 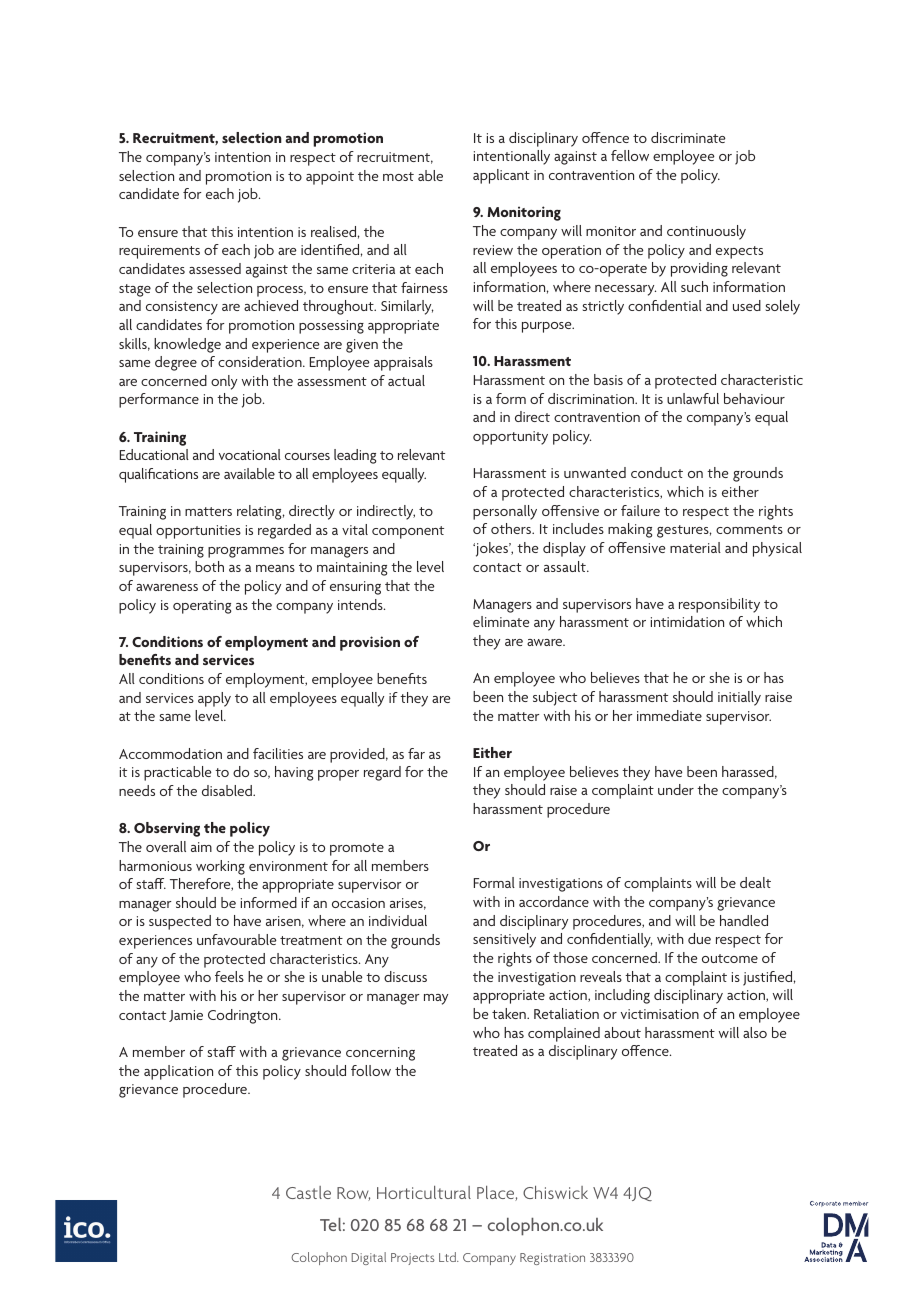 I want to click on Row, so click(x=353, y=1194).
